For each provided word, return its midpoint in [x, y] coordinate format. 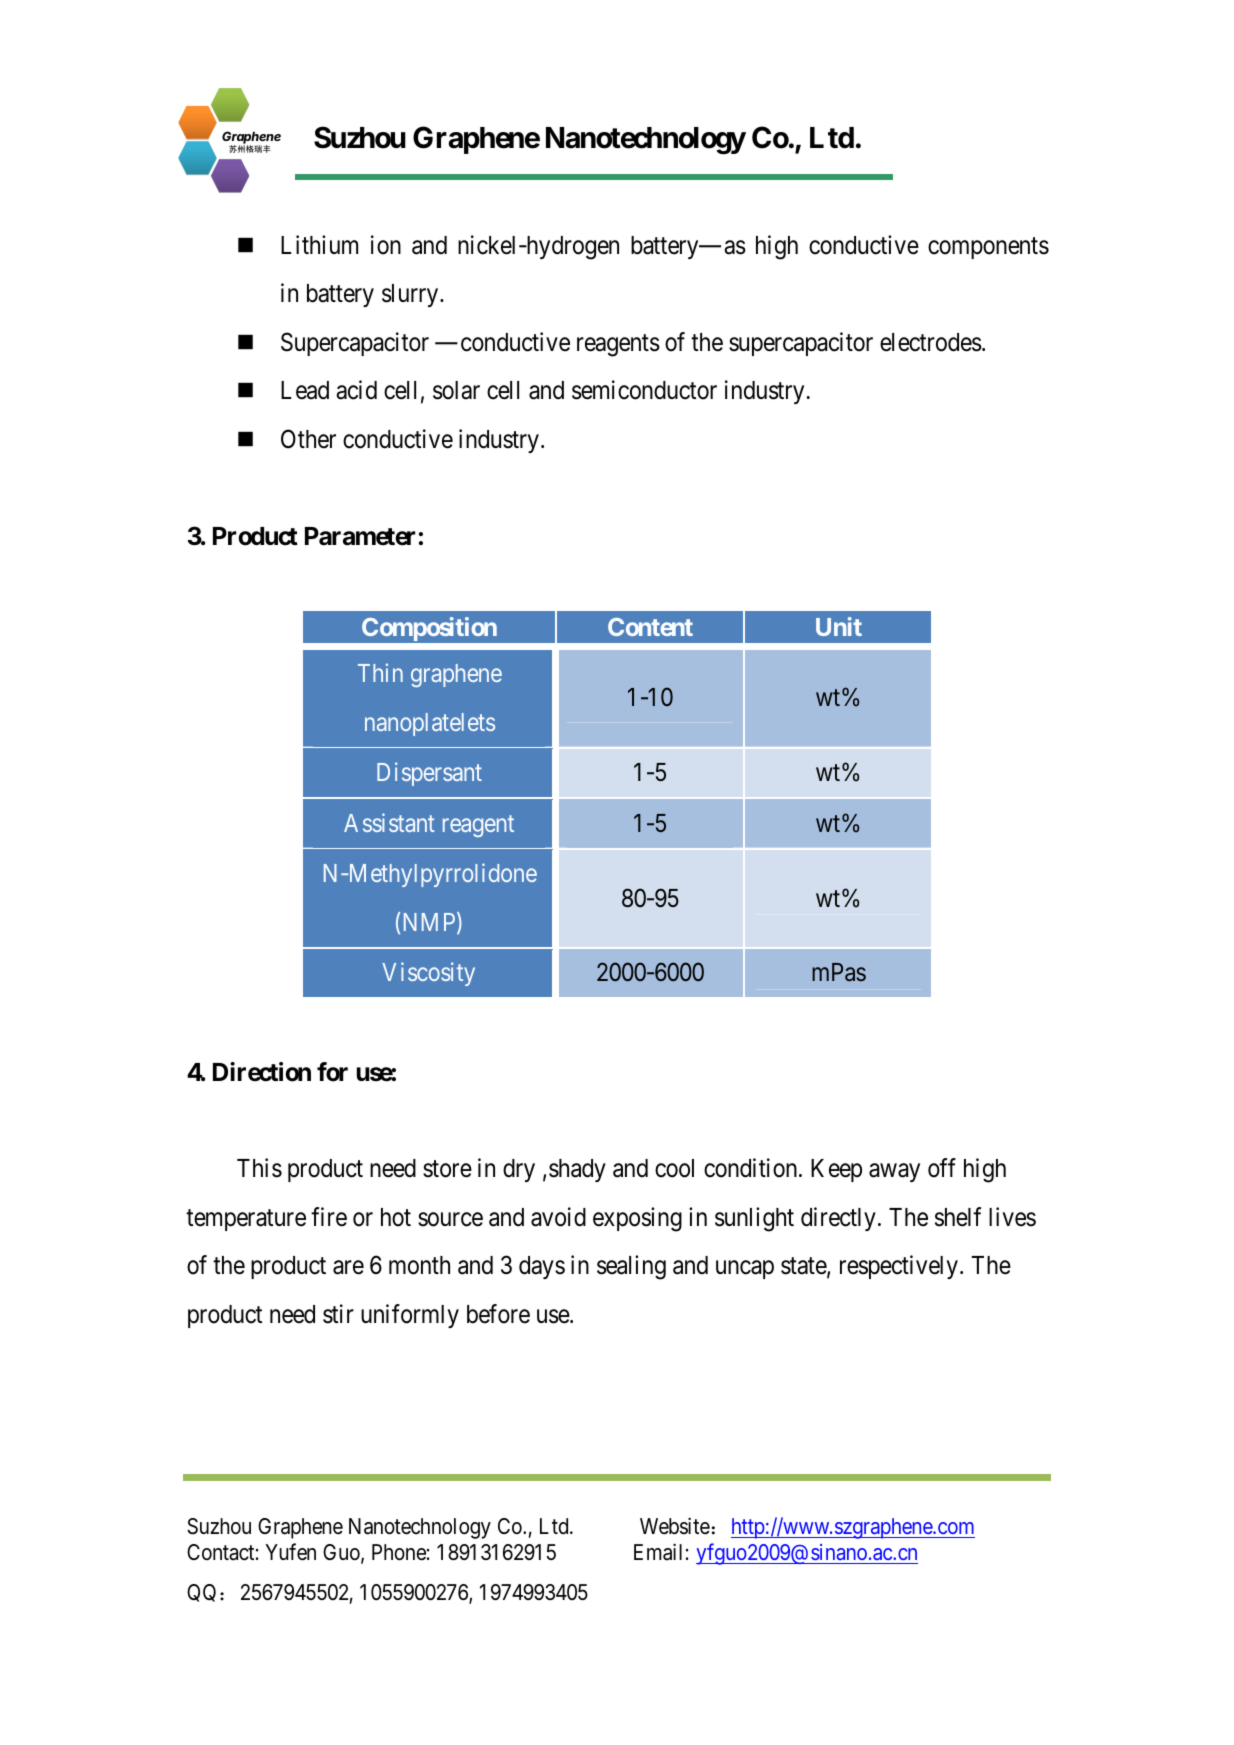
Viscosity [428, 974]
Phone [399, 1552]
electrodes [931, 342]
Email [658, 1552]
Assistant [389, 822]
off [942, 1168]
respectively [899, 1267]
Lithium [319, 244]
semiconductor [644, 390]
